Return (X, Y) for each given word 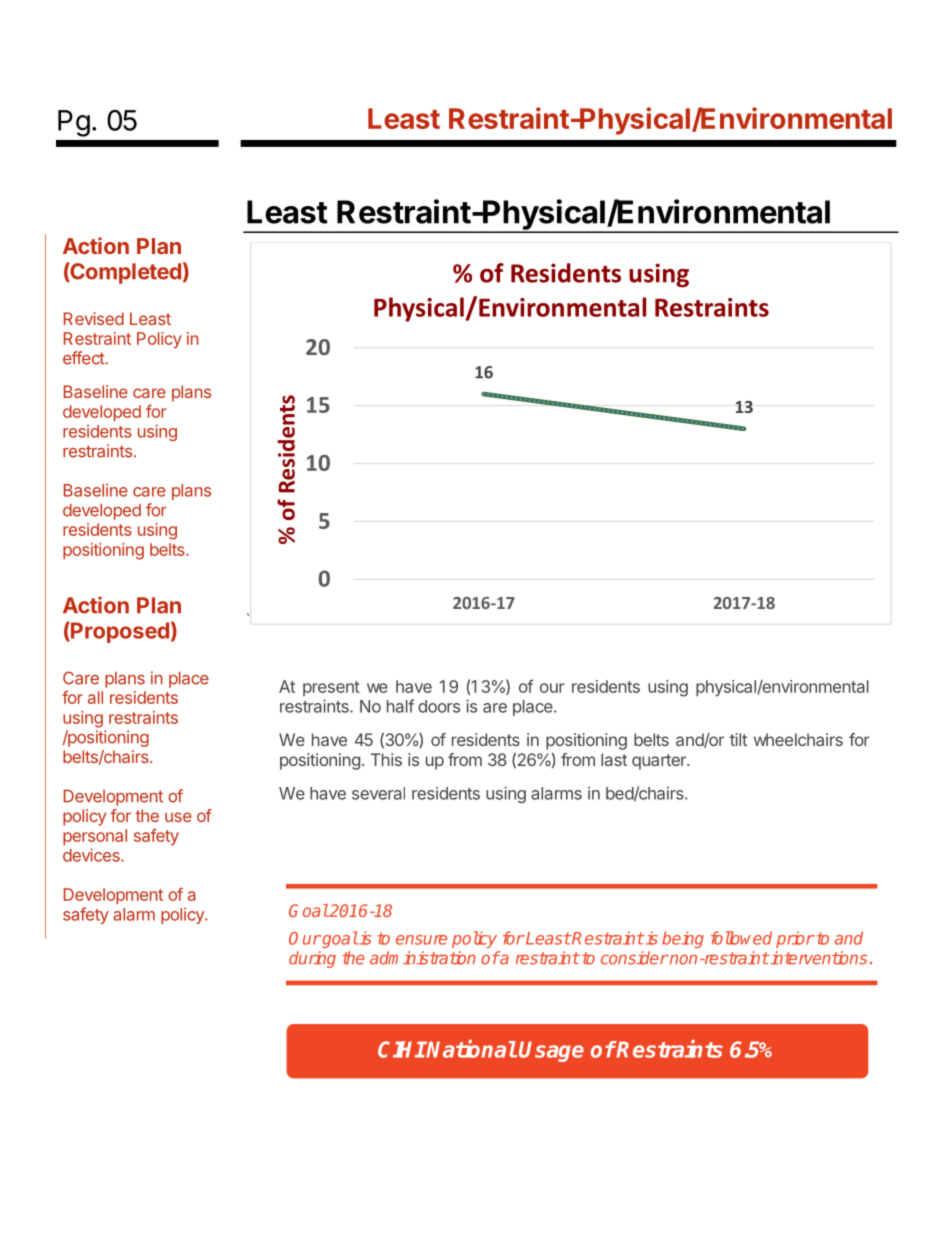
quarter (660, 762)
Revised (94, 318)
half (400, 706)
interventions (818, 958)
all (95, 697)
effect (84, 358)
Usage (551, 1051)
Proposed (119, 632)
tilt (738, 739)
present (331, 688)
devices (92, 855)
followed (741, 938)
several (378, 793)
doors (439, 706)
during (312, 959)
